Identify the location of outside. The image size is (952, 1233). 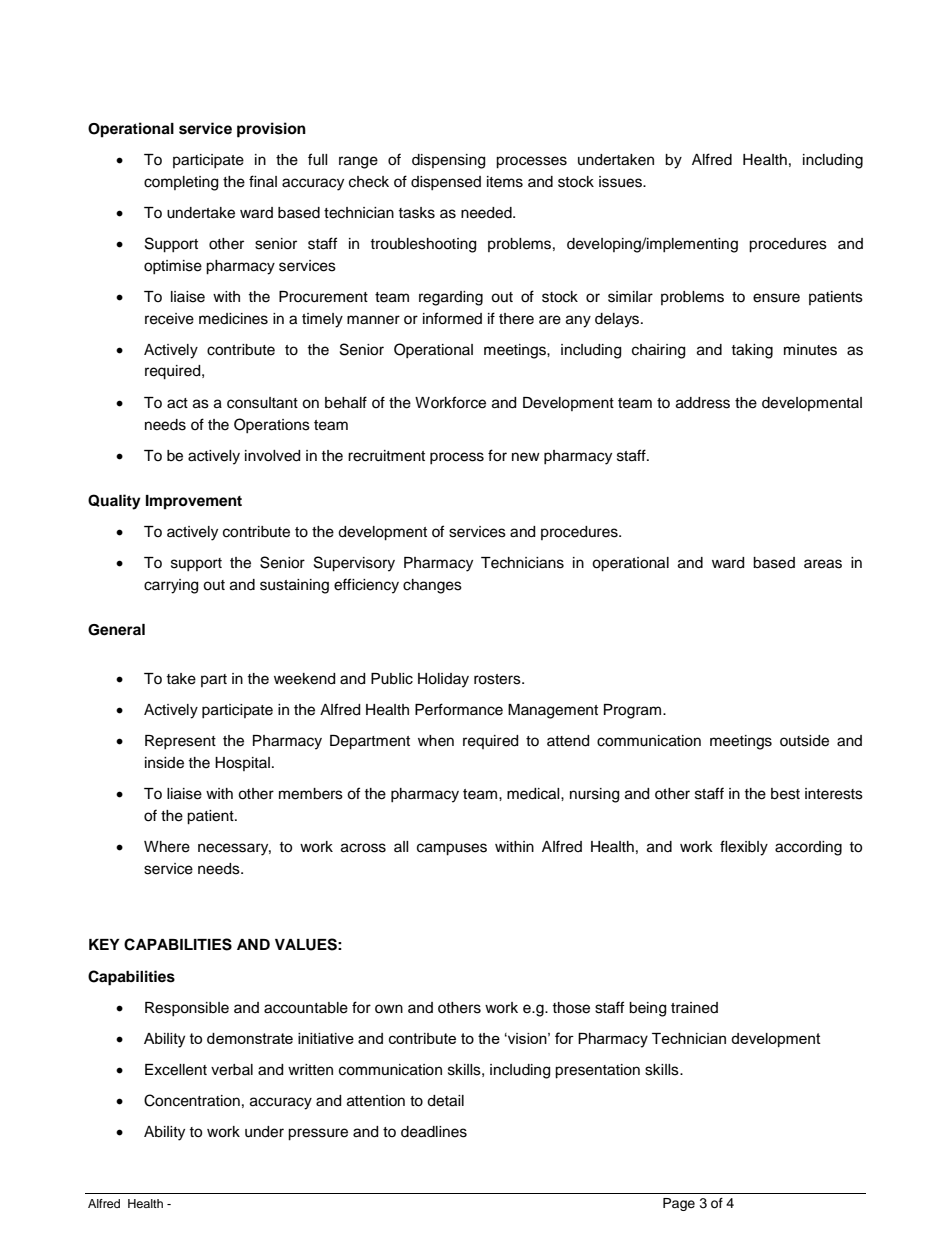
(804, 741).
